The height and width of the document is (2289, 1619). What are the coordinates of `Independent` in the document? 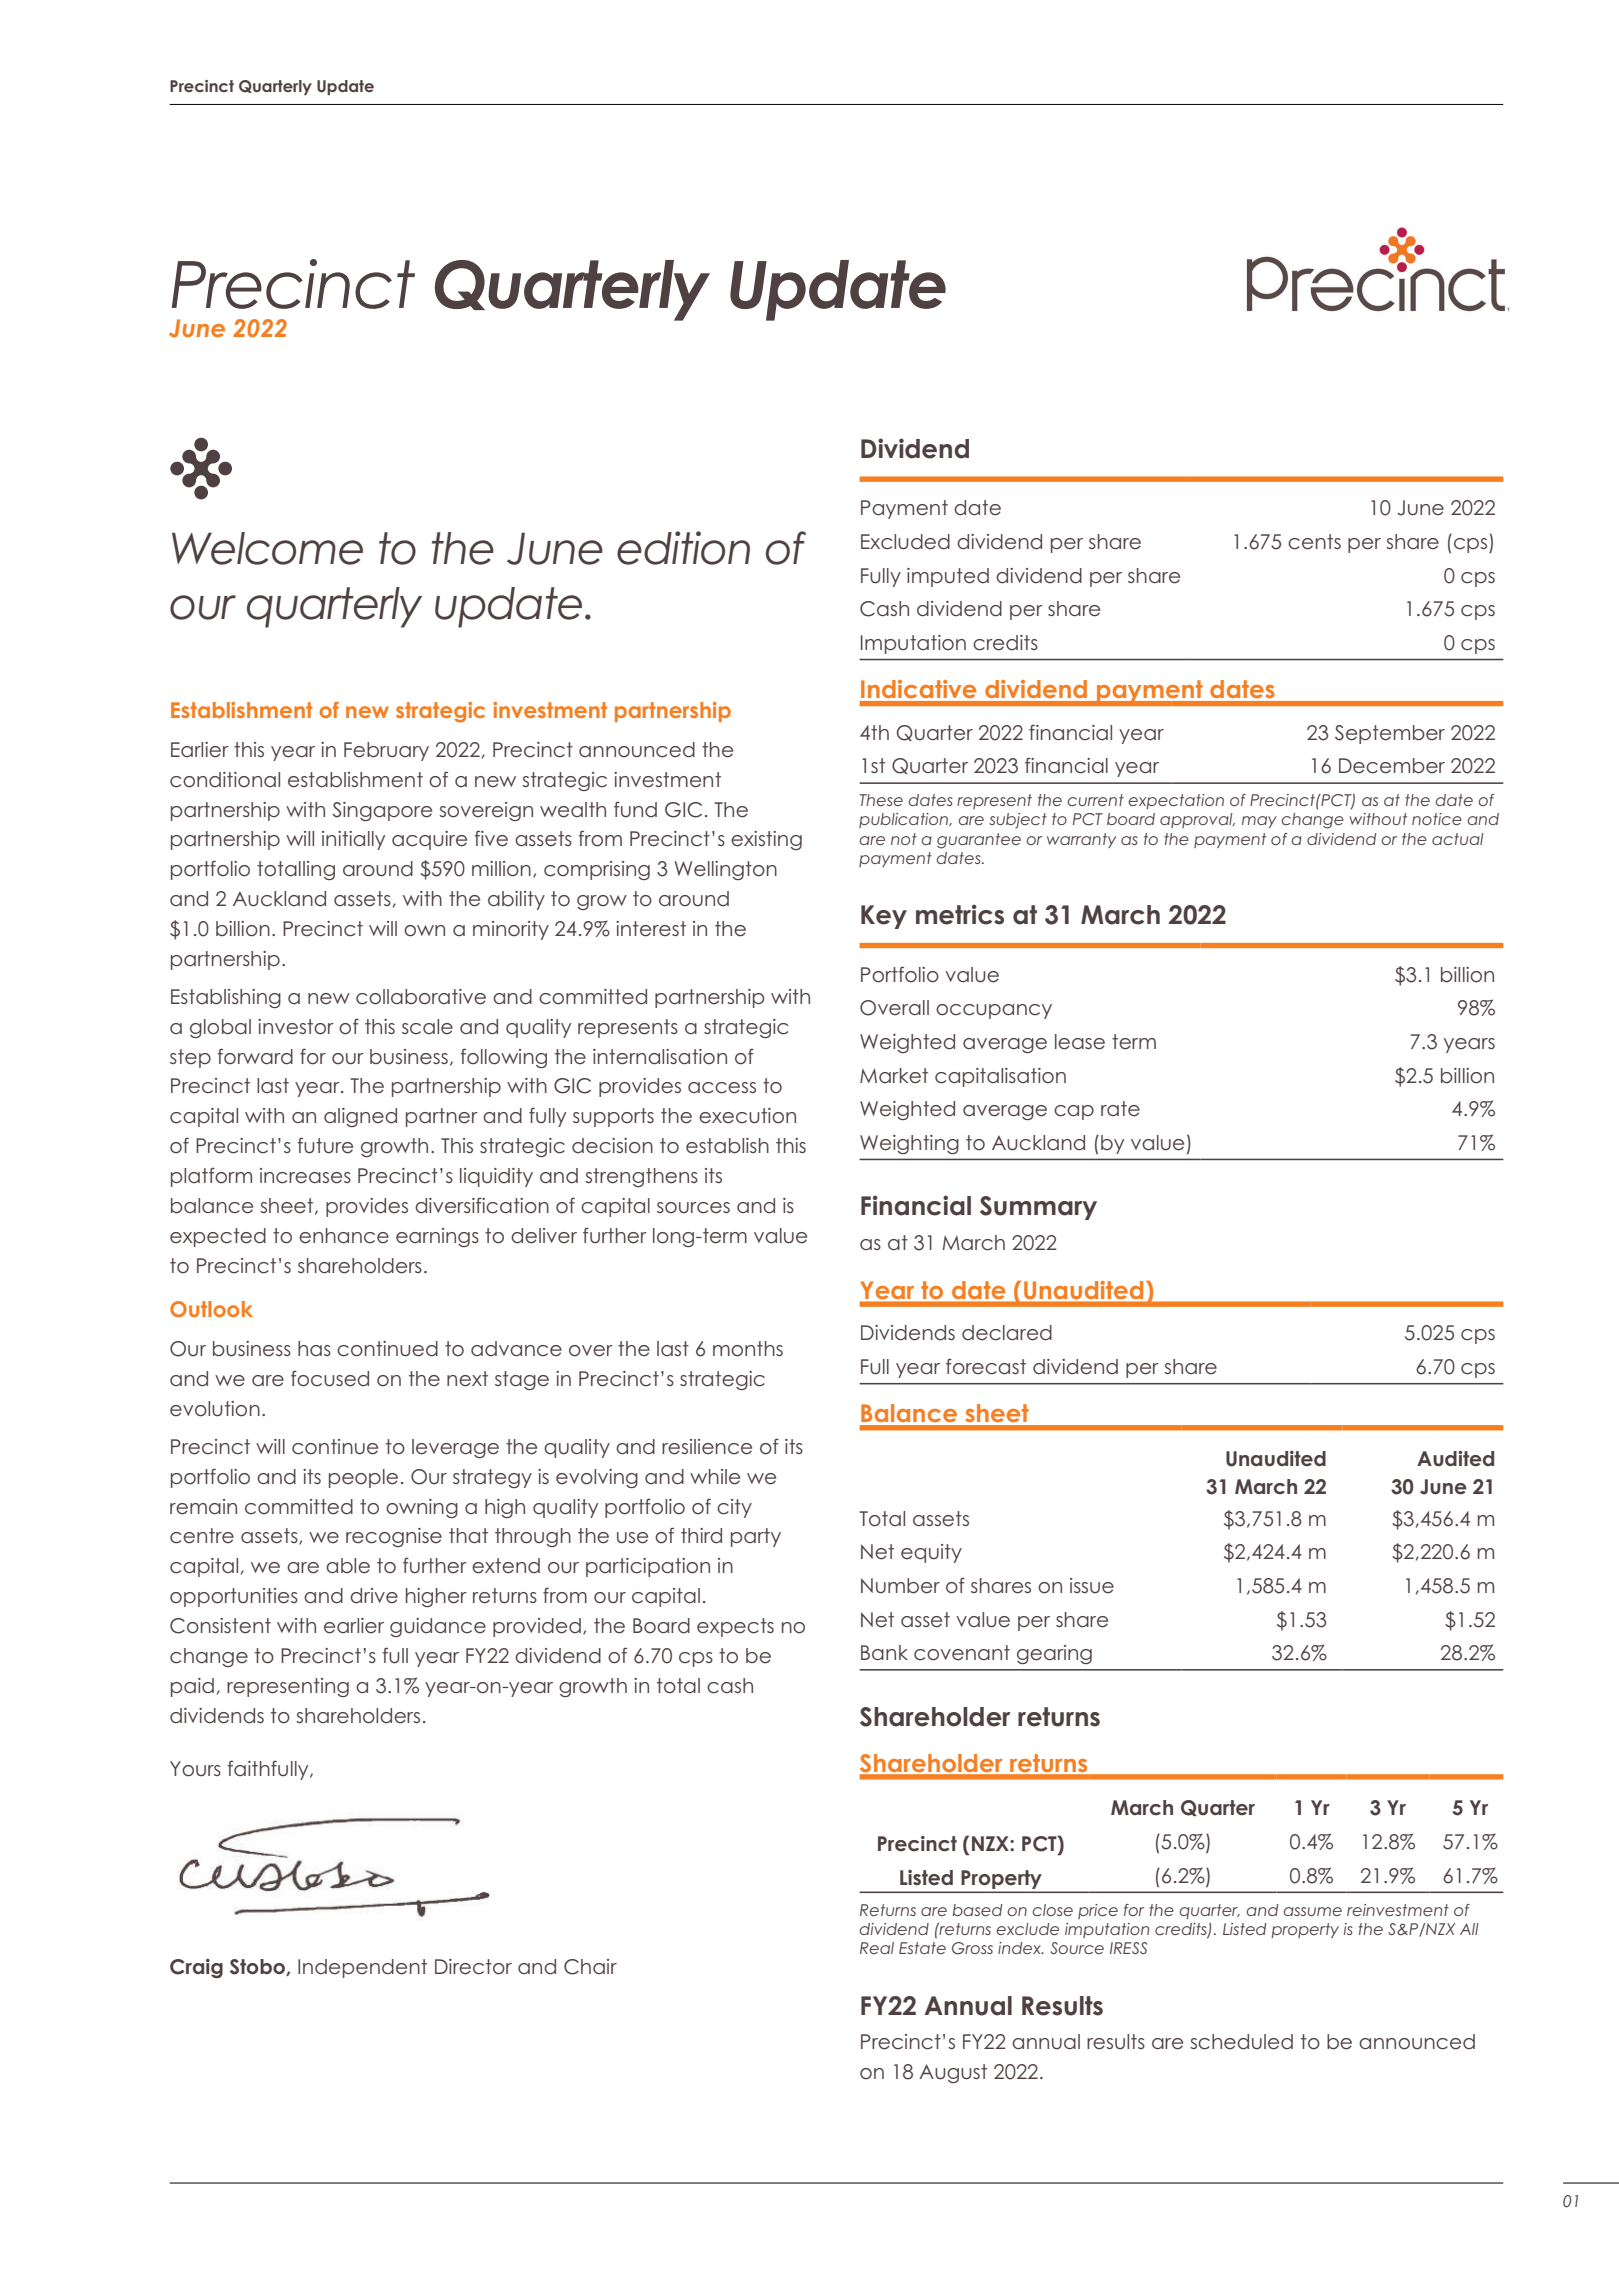 It's located at (362, 1968).
